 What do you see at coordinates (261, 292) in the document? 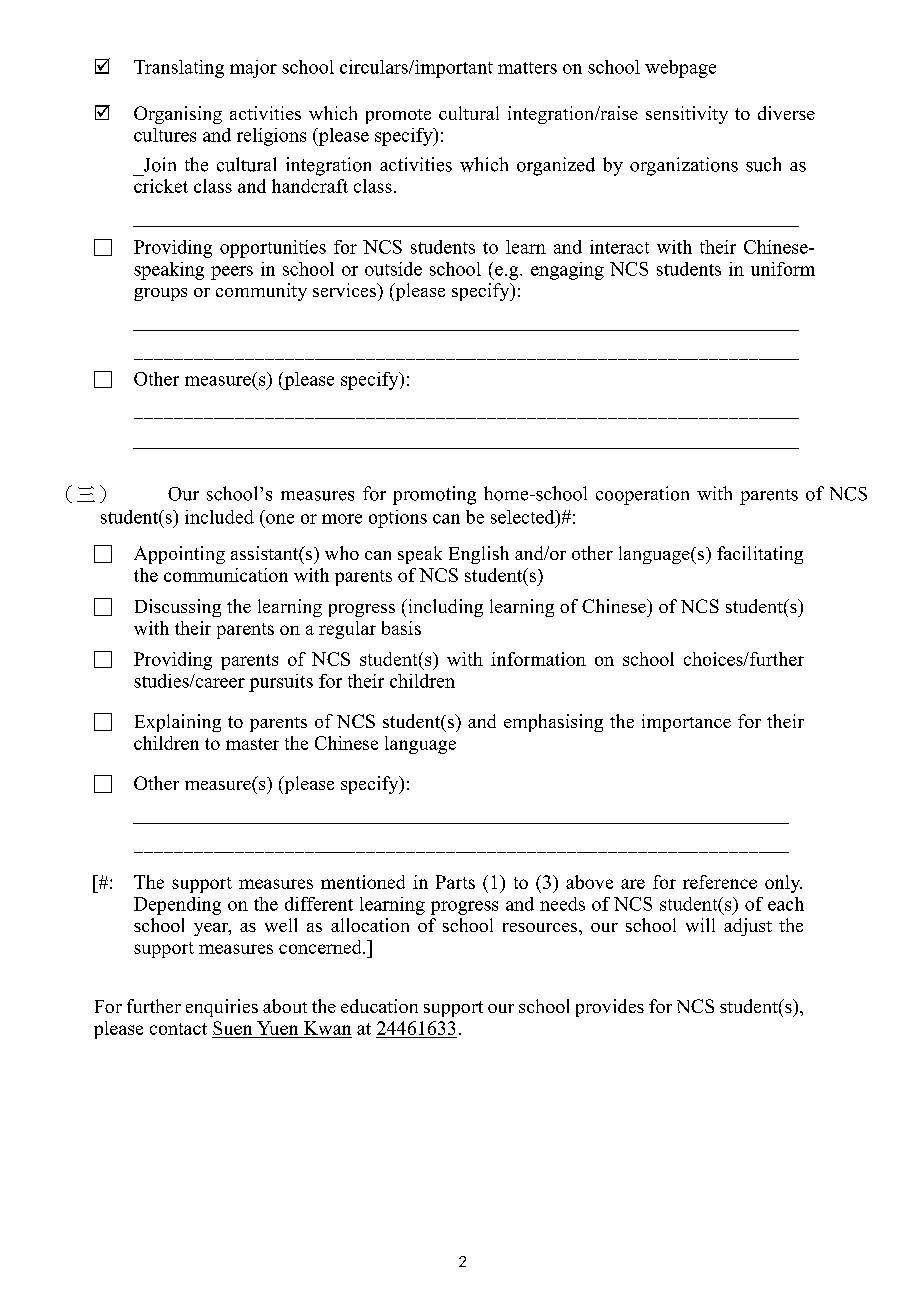
I see `community` at bounding box center [261, 292].
